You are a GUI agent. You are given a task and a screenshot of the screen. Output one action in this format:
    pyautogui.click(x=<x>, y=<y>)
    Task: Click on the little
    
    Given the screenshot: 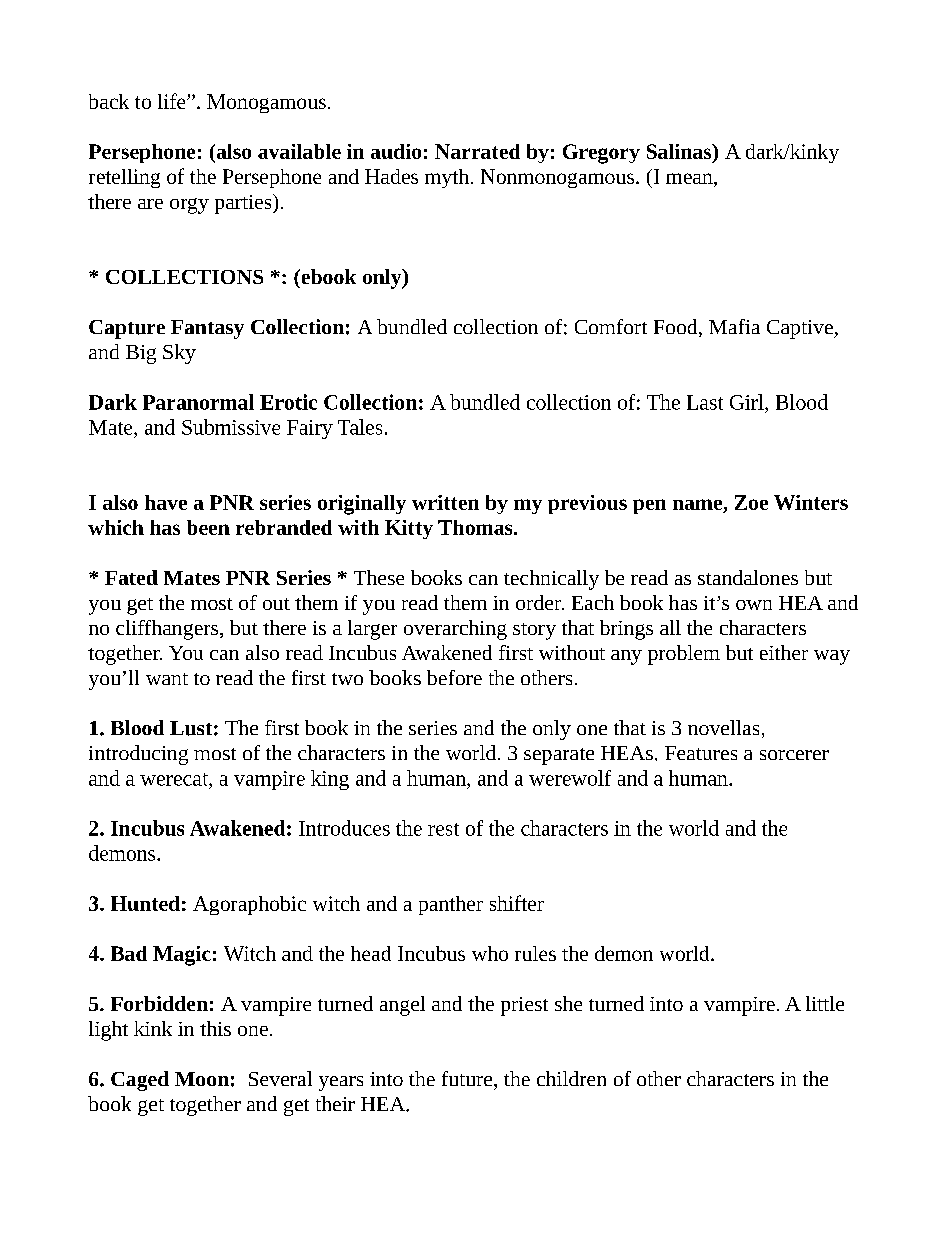 What is the action you would take?
    pyautogui.click(x=825, y=1003)
